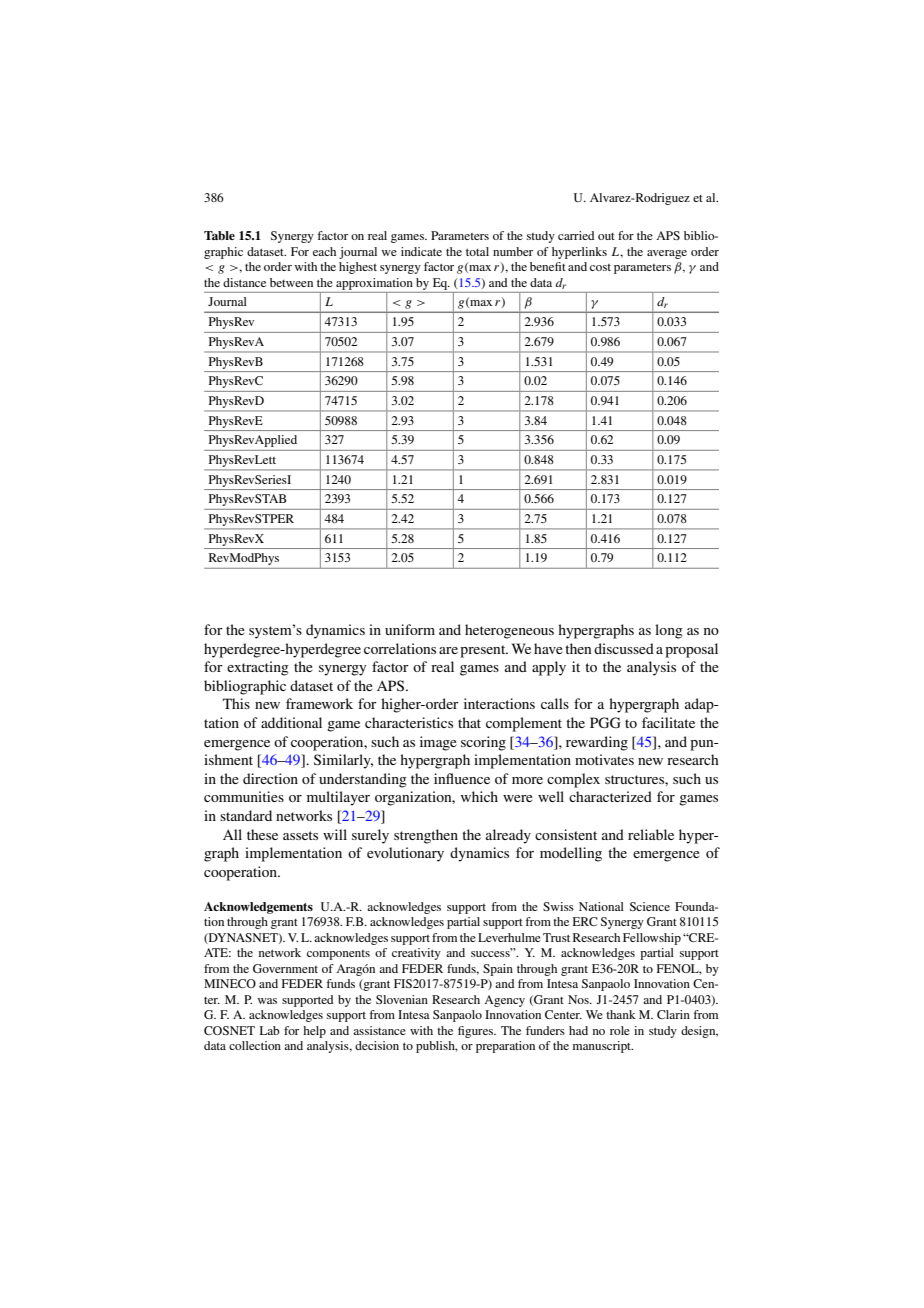 The height and width of the image is (1308, 924). I want to click on total, so click(477, 251).
